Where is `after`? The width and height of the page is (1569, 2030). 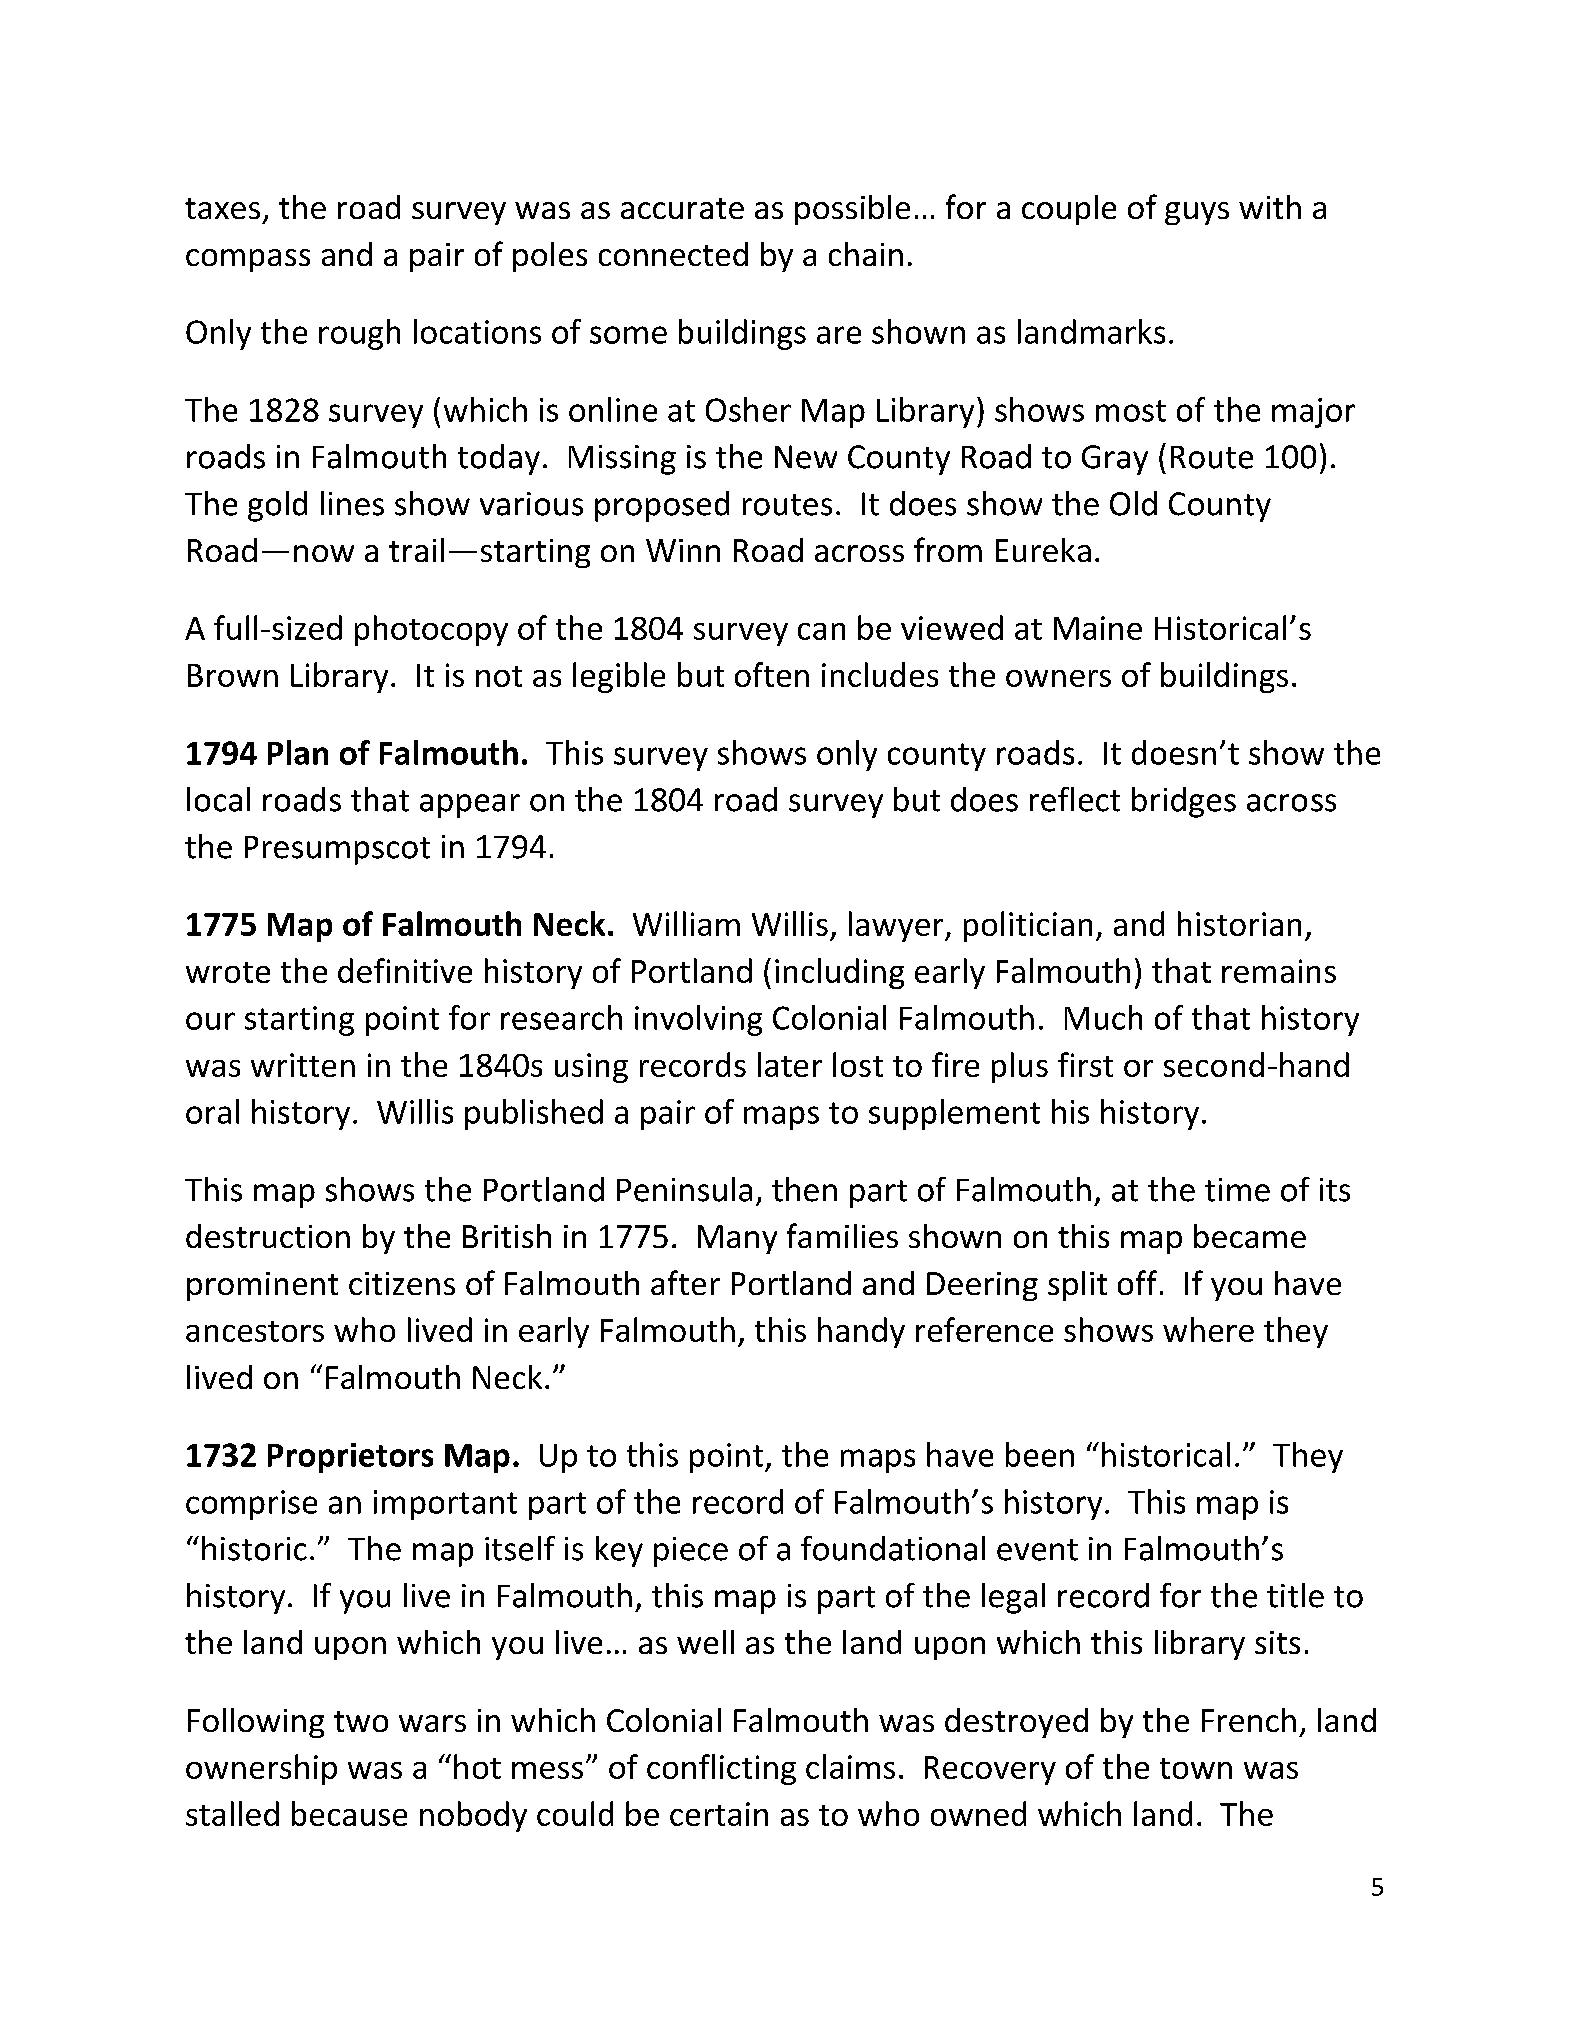
after is located at coordinates (685, 1282).
